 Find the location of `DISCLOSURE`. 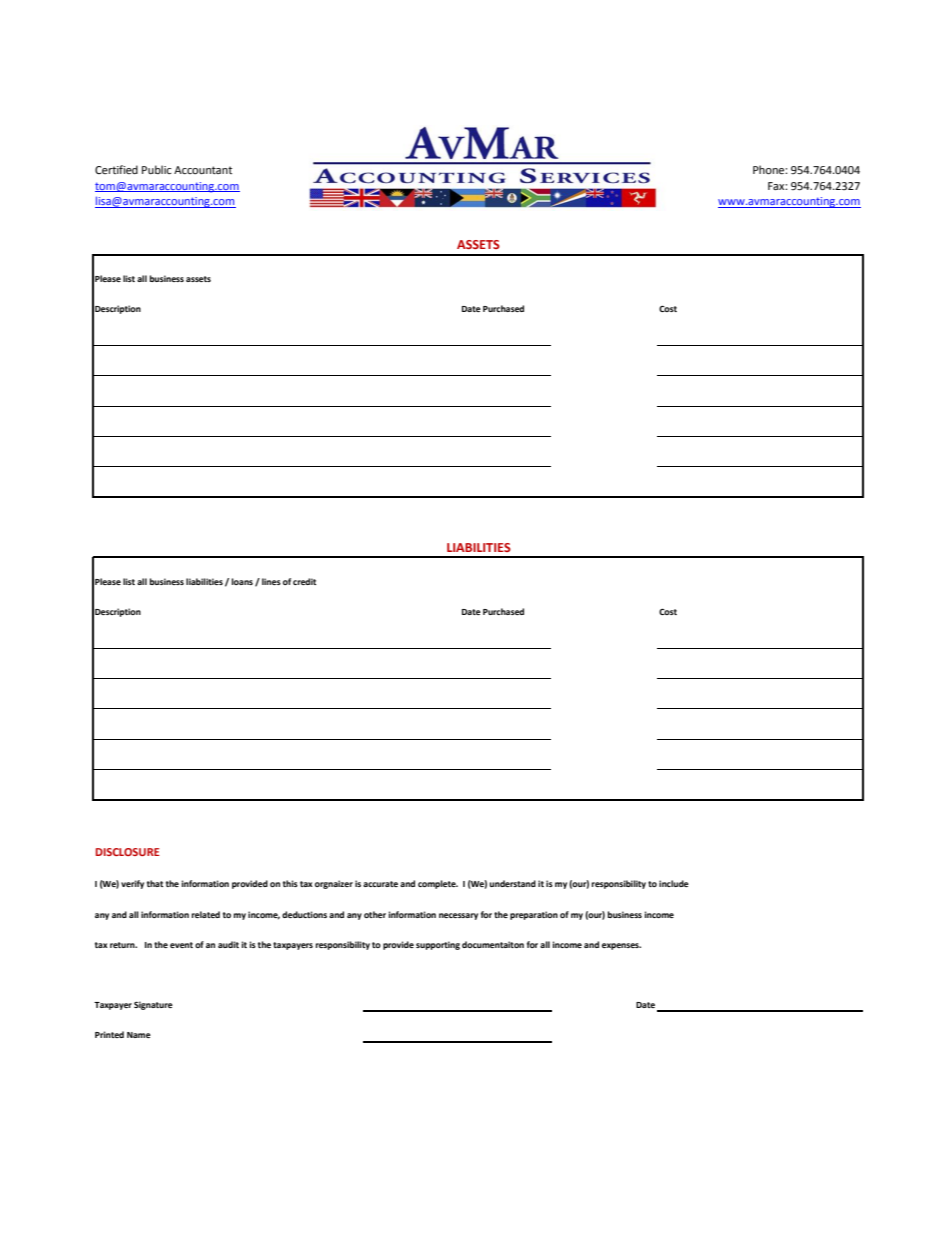

DISCLOSURE is located at coordinates (128, 852).
